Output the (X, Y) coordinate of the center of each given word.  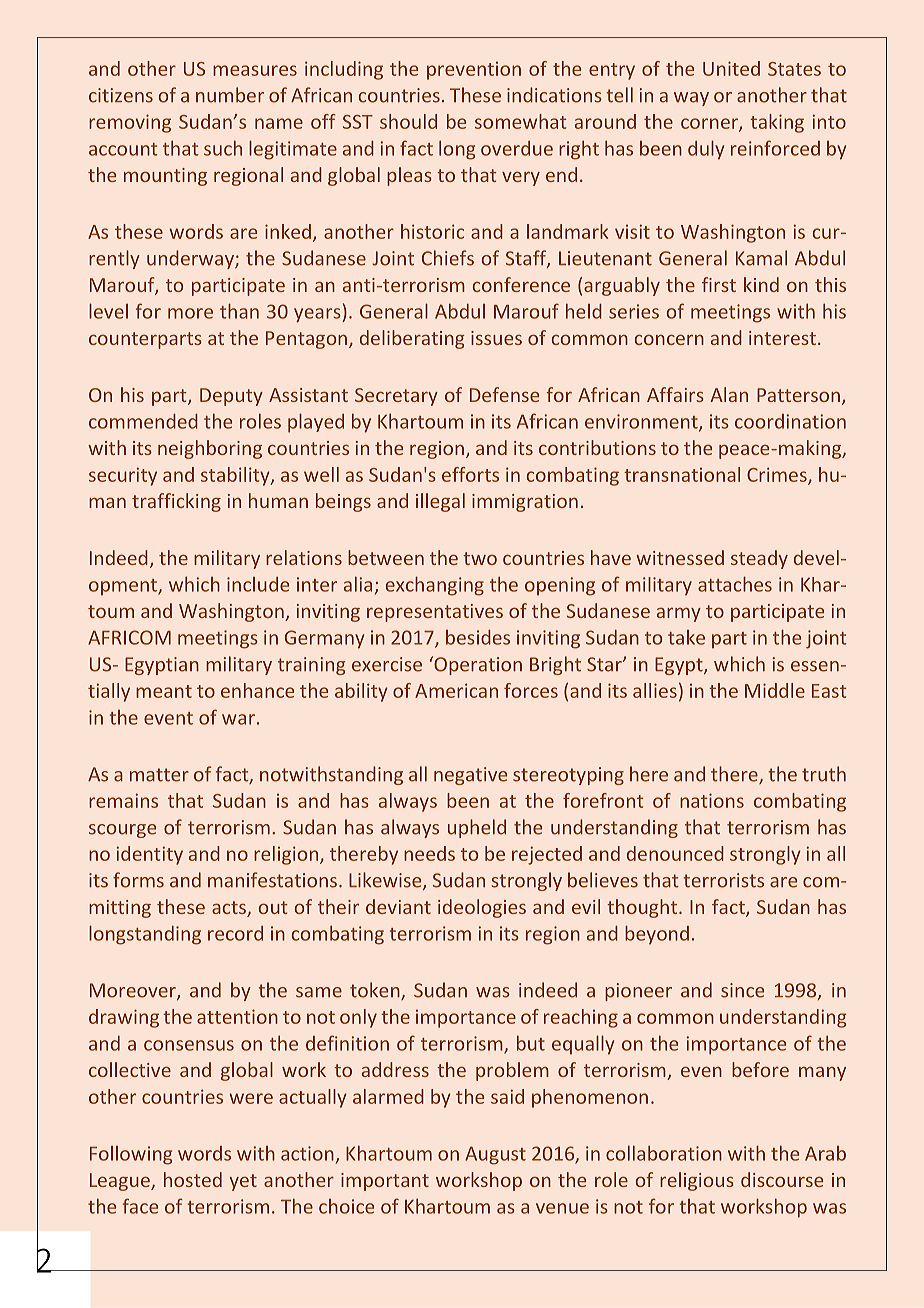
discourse (782, 1179)
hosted (193, 1179)
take (686, 637)
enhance (257, 690)
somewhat (521, 121)
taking (777, 123)
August (495, 1155)
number (230, 95)
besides (478, 637)
